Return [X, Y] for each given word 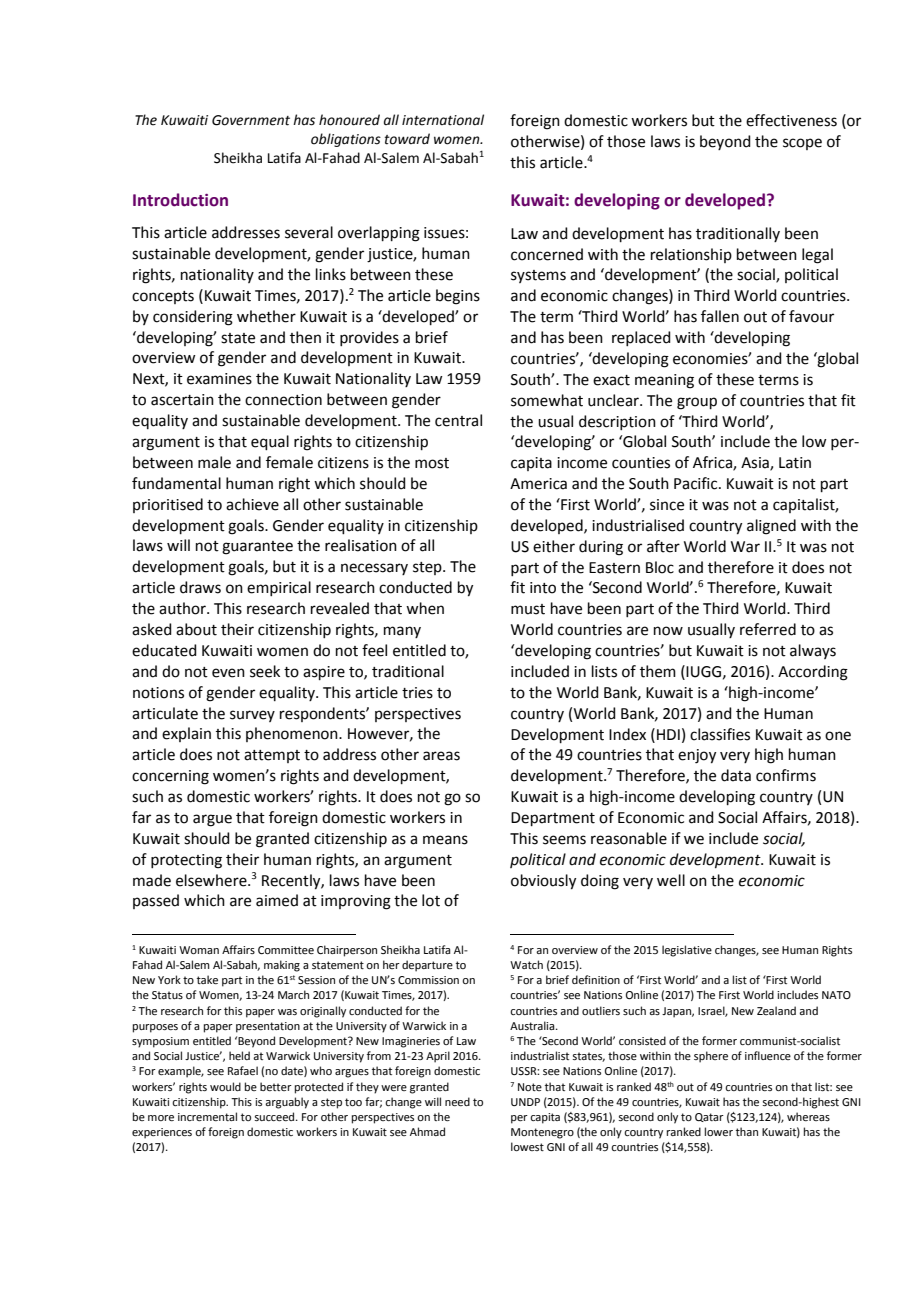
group [697, 403]
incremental [207, 1116]
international [443, 120]
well [671, 880]
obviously [543, 882]
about [196, 629]
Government [251, 120]
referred [768, 629]
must [528, 609]
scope [802, 144]
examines [219, 379]
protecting [186, 861]
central [458, 420]
